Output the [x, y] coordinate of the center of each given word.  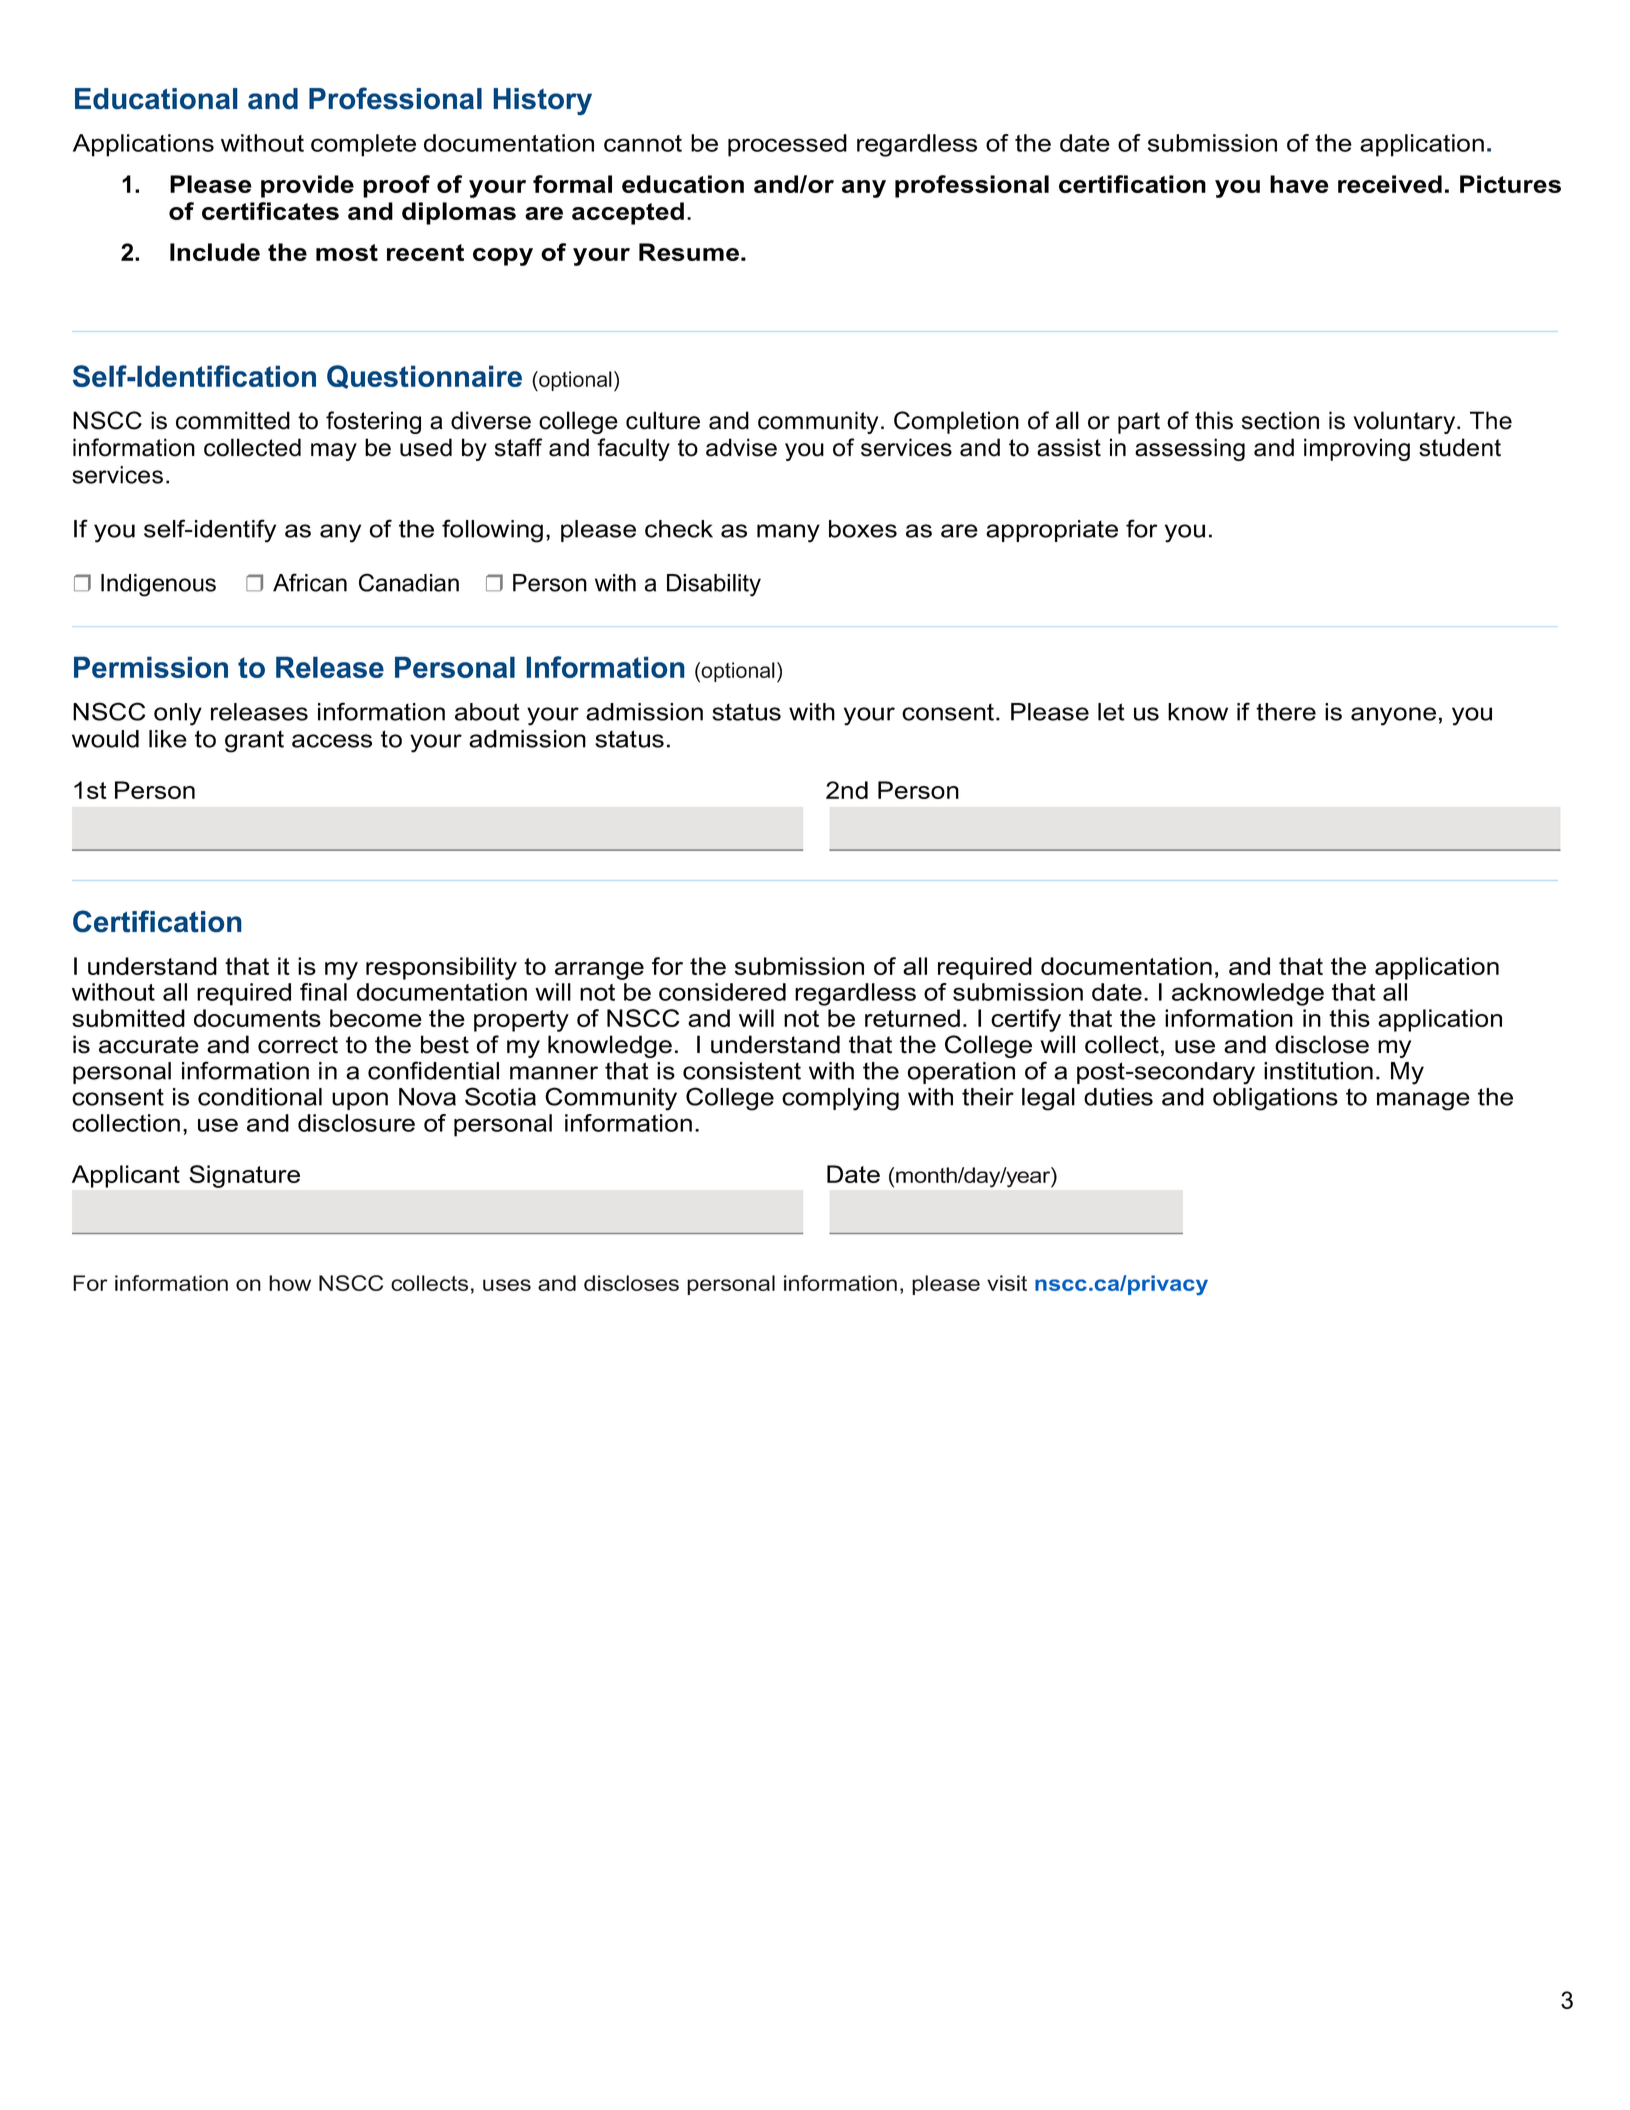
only [178, 714]
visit [1007, 1283]
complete [363, 145]
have [1299, 184]
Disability [714, 585]
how [290, 1283]
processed [787, 145]
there [1286, 712]
